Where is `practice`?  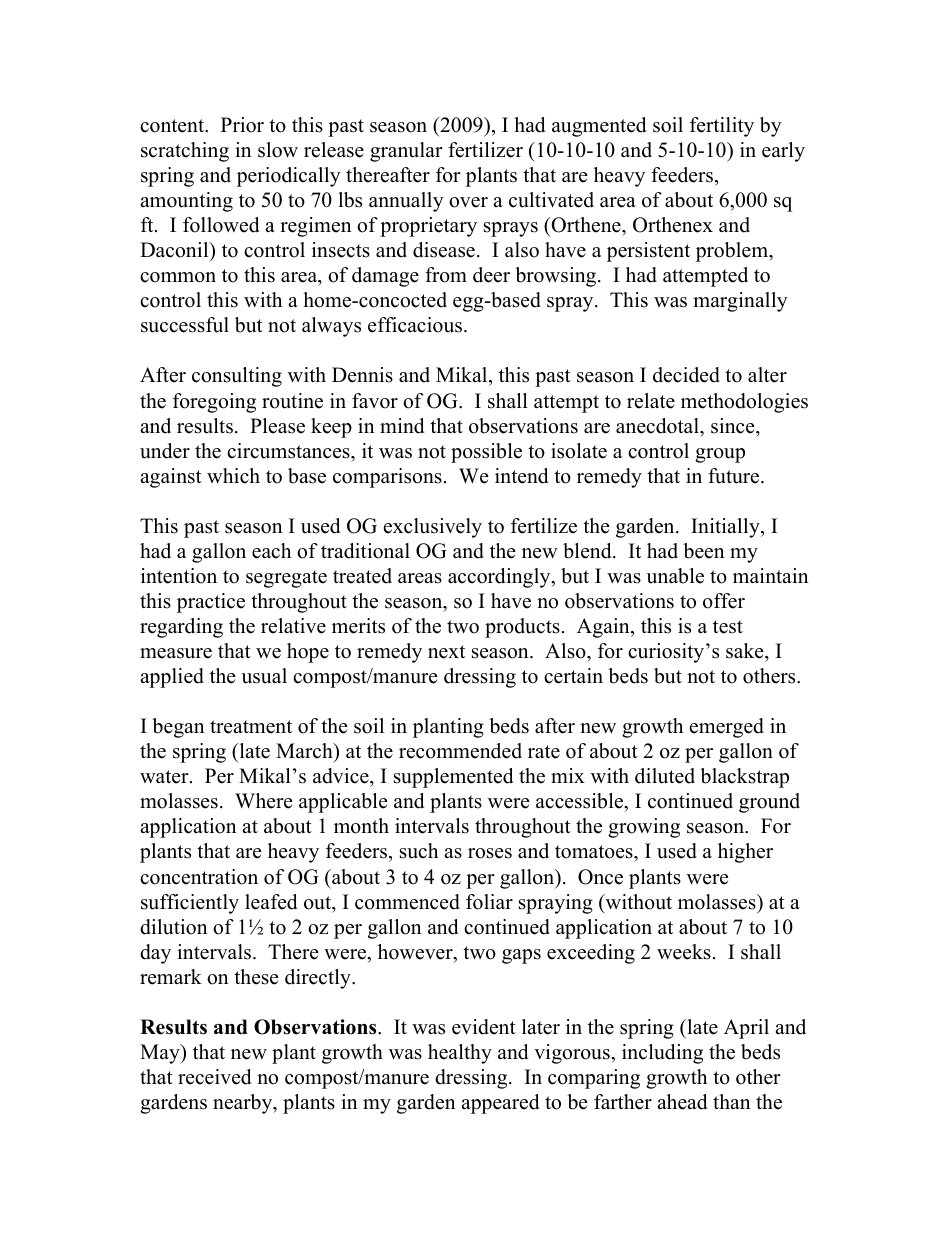
practice is located at coordinates (211, 603).
